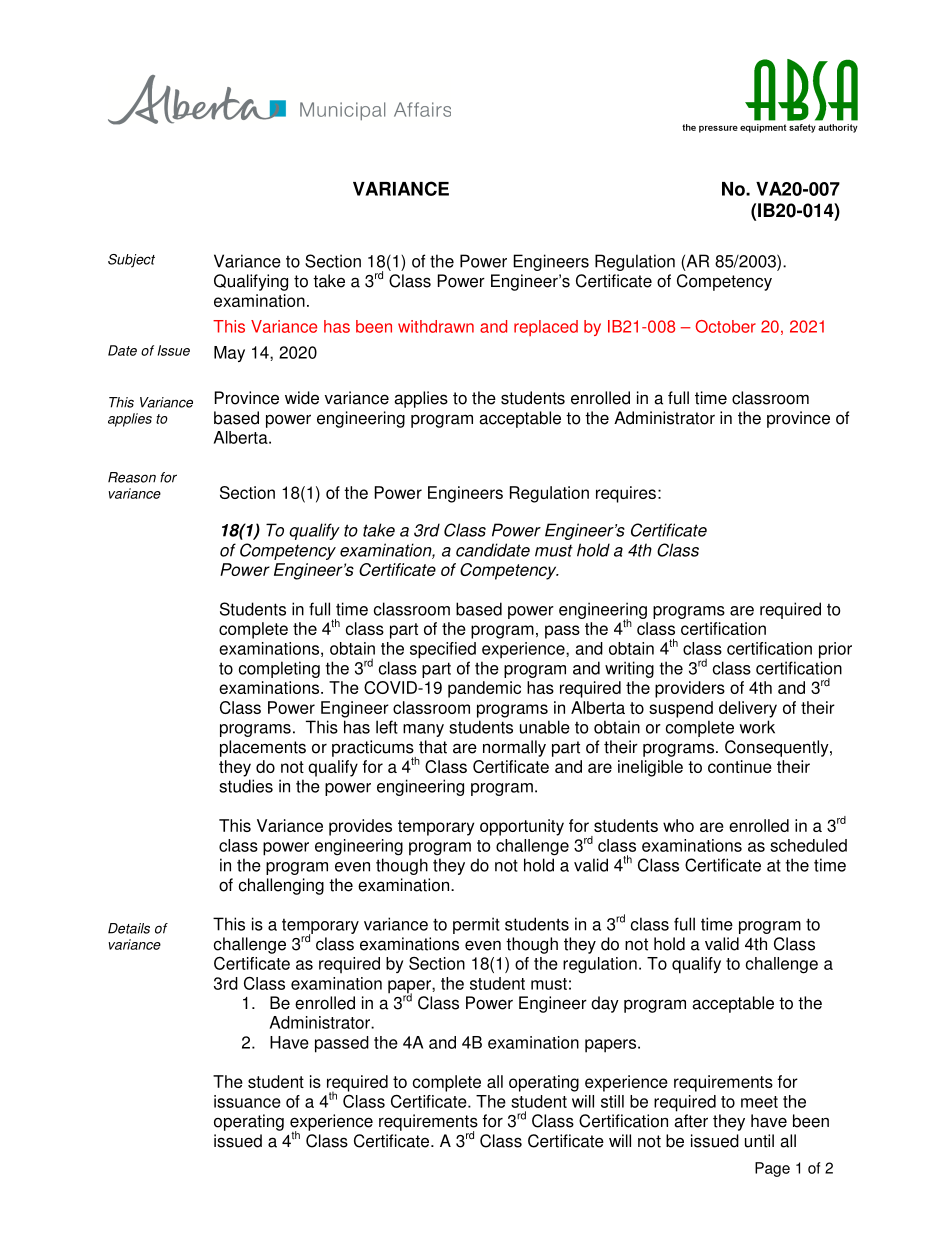 This screenshot has width=952, height=1233. I want to click on issuance, so click(247, 1101).
